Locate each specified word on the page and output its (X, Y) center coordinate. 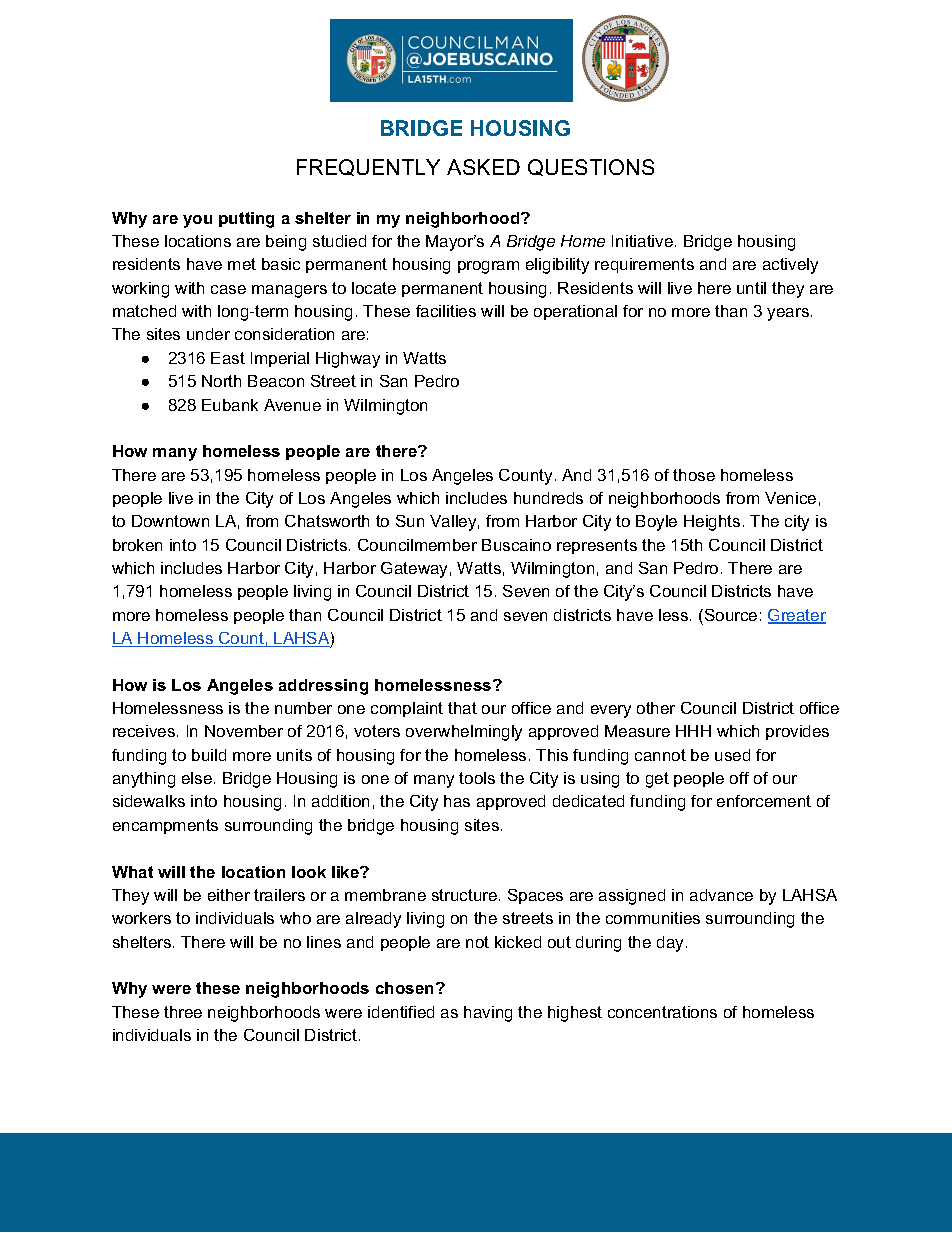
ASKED (483, 167)
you (197, 221)
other (656, 708)
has (457, 801)
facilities (446, 311)
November (244, 731)
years (788, 314)
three (183, 1012)
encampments (165, 826)
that (462, 708)
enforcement (764, 801)
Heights (712, 523)
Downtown (170, 521)
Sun (410, 521)
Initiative (642, 241)
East (228, 358)
